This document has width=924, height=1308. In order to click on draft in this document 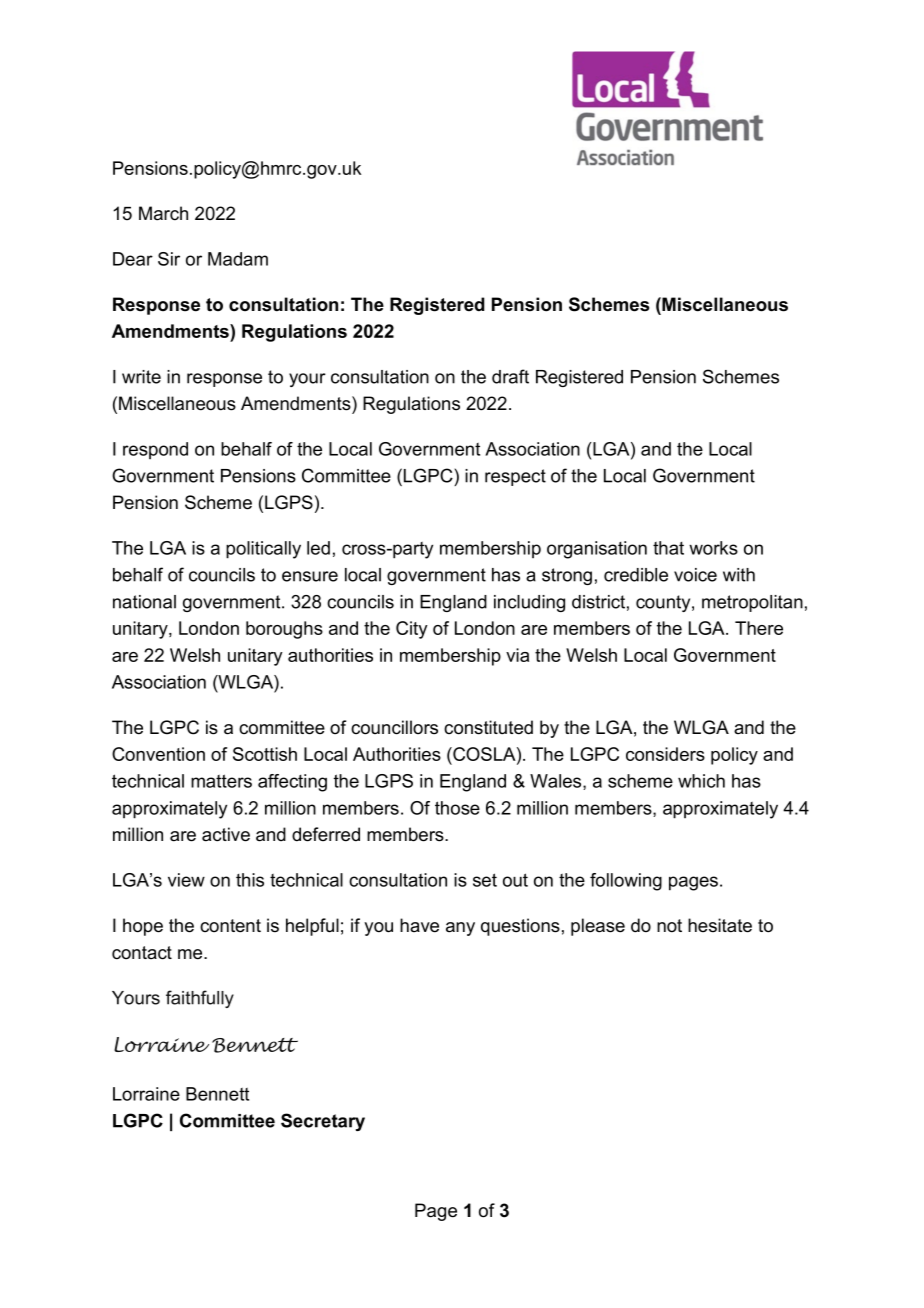, I will do `click(510, 376)`.
